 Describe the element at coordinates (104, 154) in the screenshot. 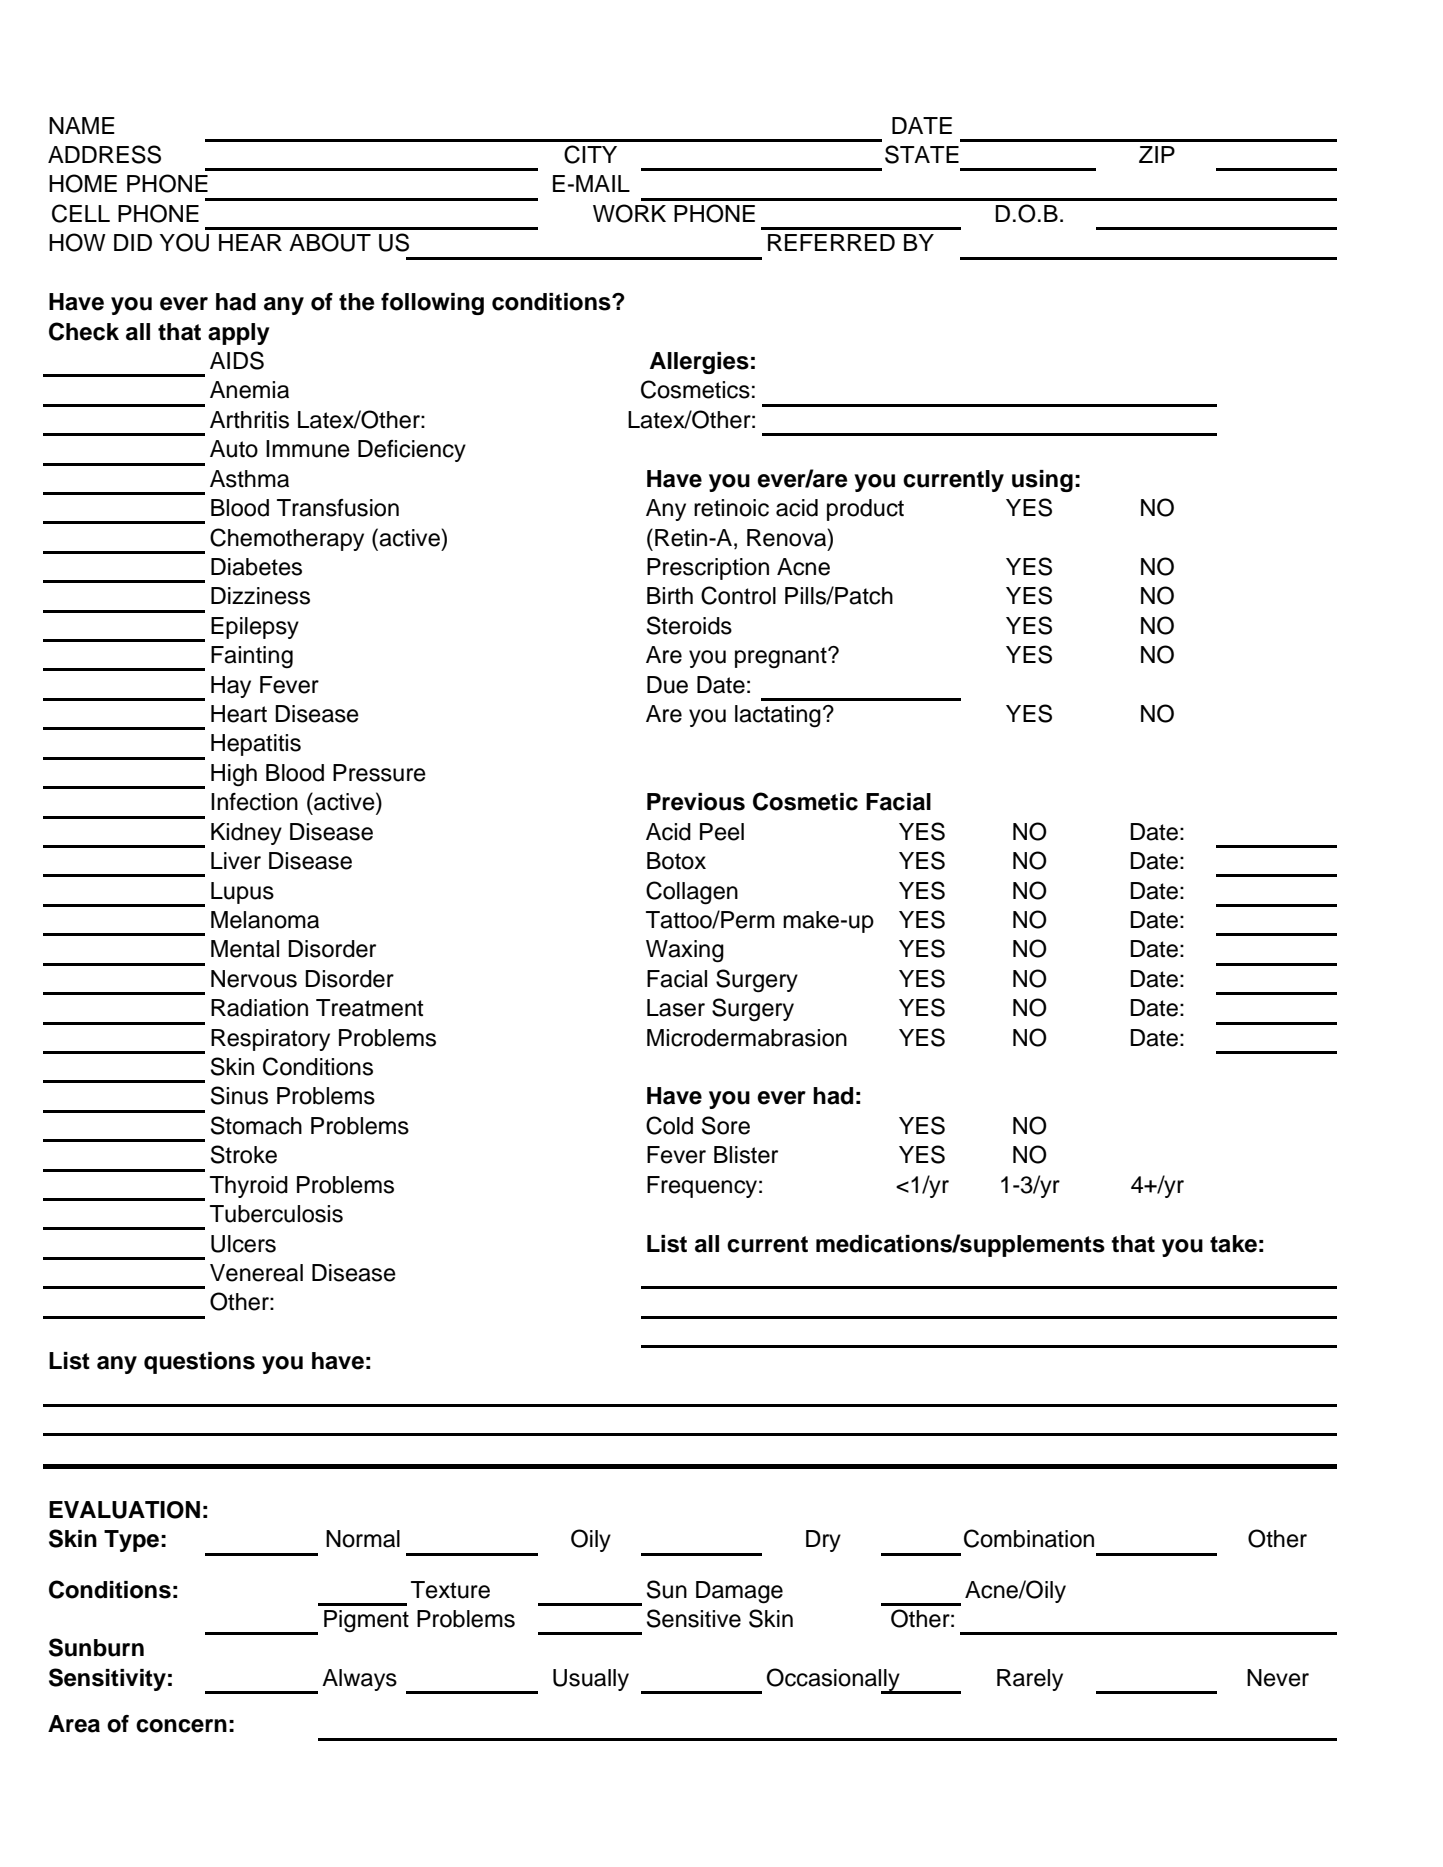

I see `ADDRESS` at that location.
